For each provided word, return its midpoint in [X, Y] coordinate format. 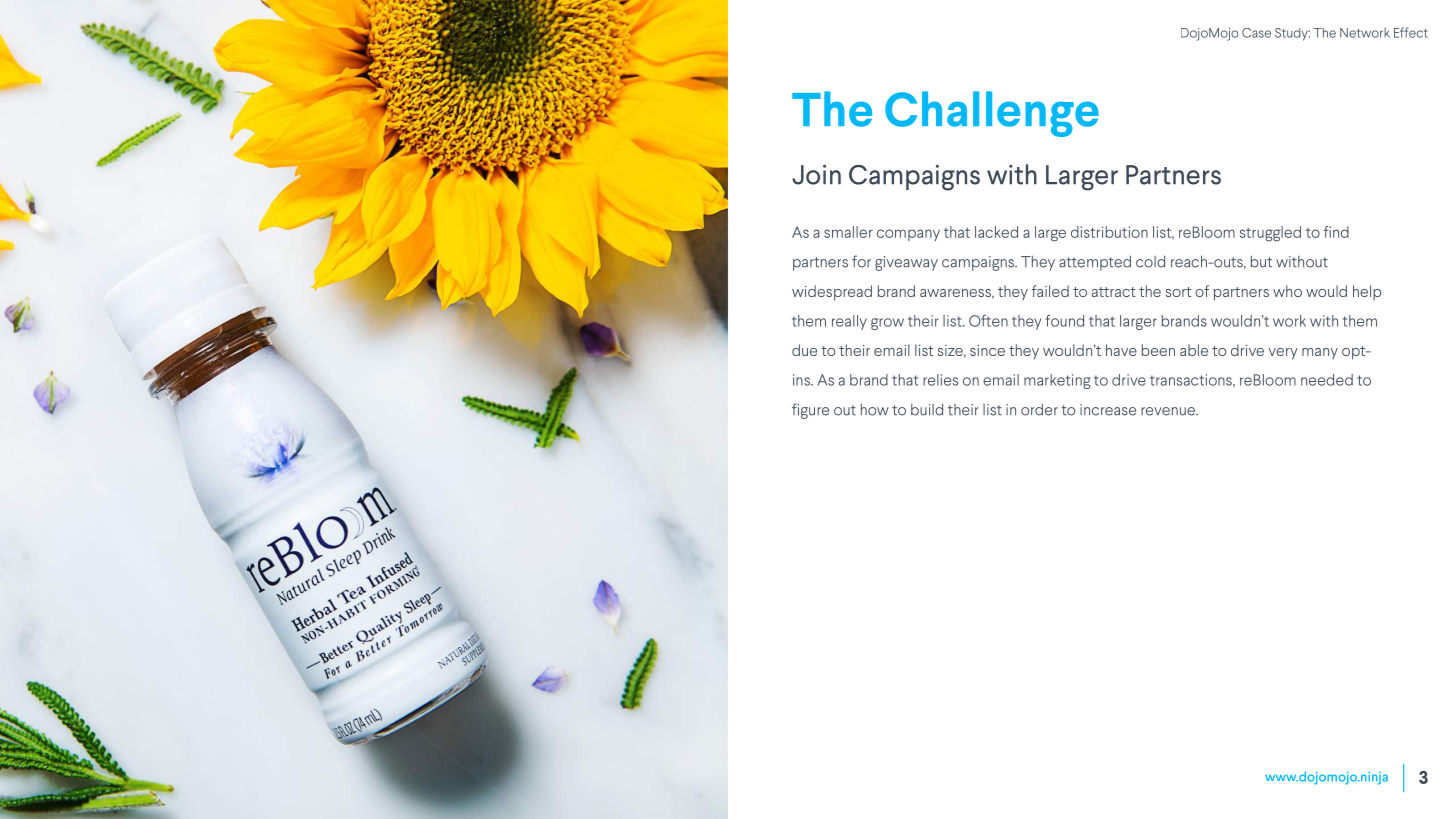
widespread [832, 293]
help [1367, 293]
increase [1108, 410]
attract [1114, 292]
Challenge [992, 114]
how [875, 409]
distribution [1109, 232]
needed [1327, 380]
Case [1256, 33]
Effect [1411, 32]
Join [816, 175]
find [1336, 232]
